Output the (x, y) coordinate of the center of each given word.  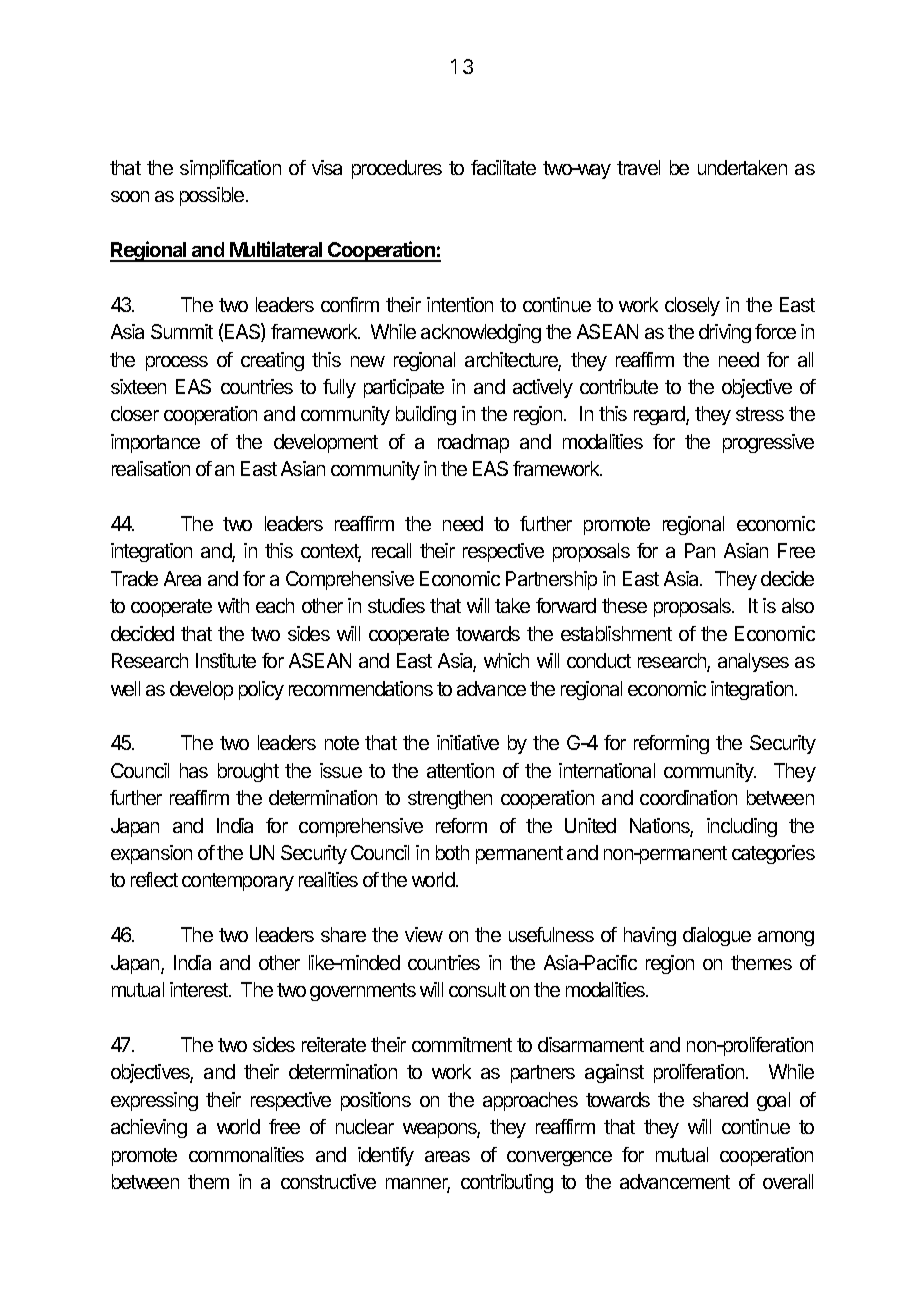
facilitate (503, 167)
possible (213, 196)
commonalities (246, 1154)
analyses (753, 662)
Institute (226, 660)
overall (788, 1181)
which (506, 660)
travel (638, 167)
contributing (507, 1183)
